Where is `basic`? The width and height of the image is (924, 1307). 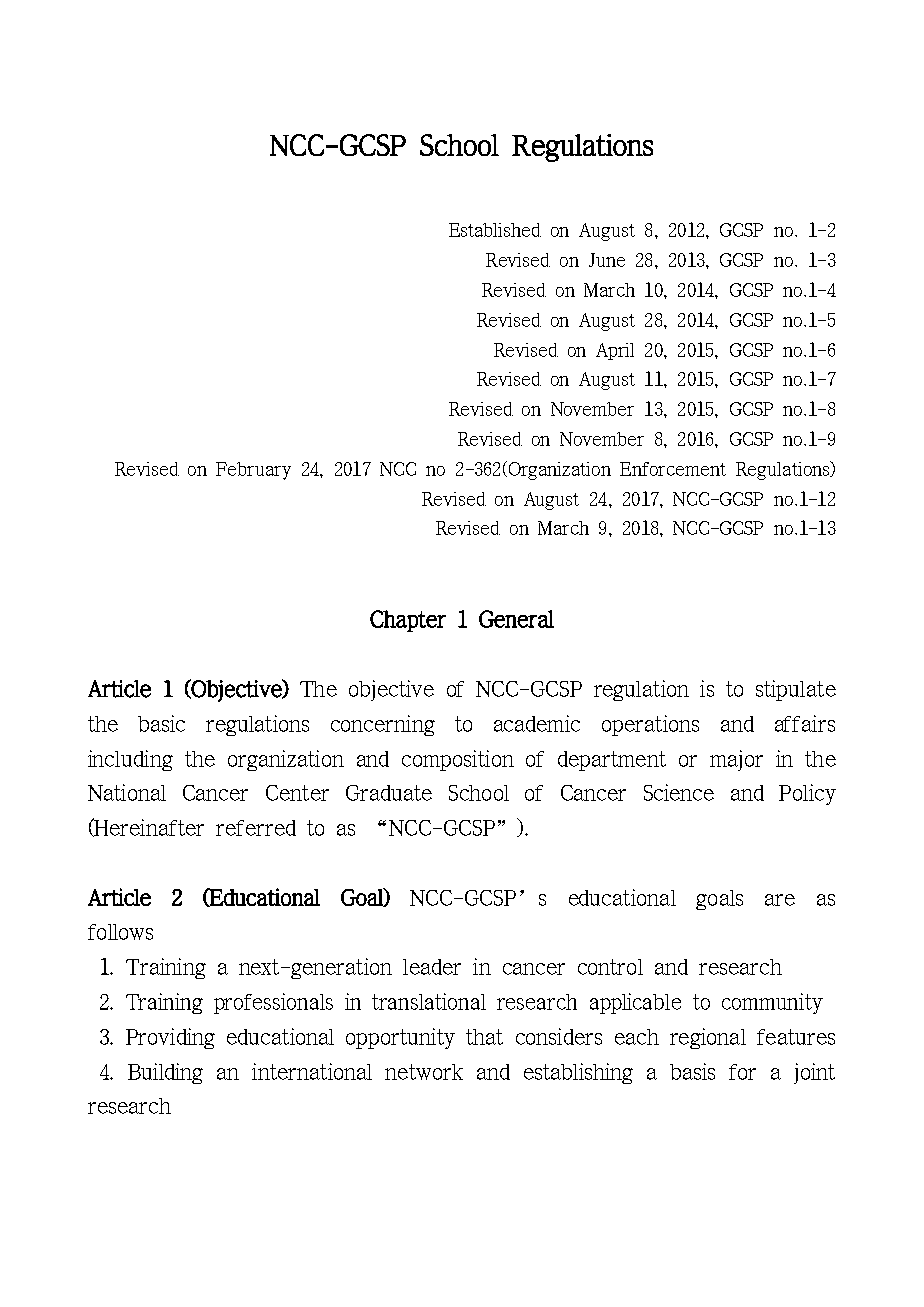
basic is located at coordinates (161, 723).
